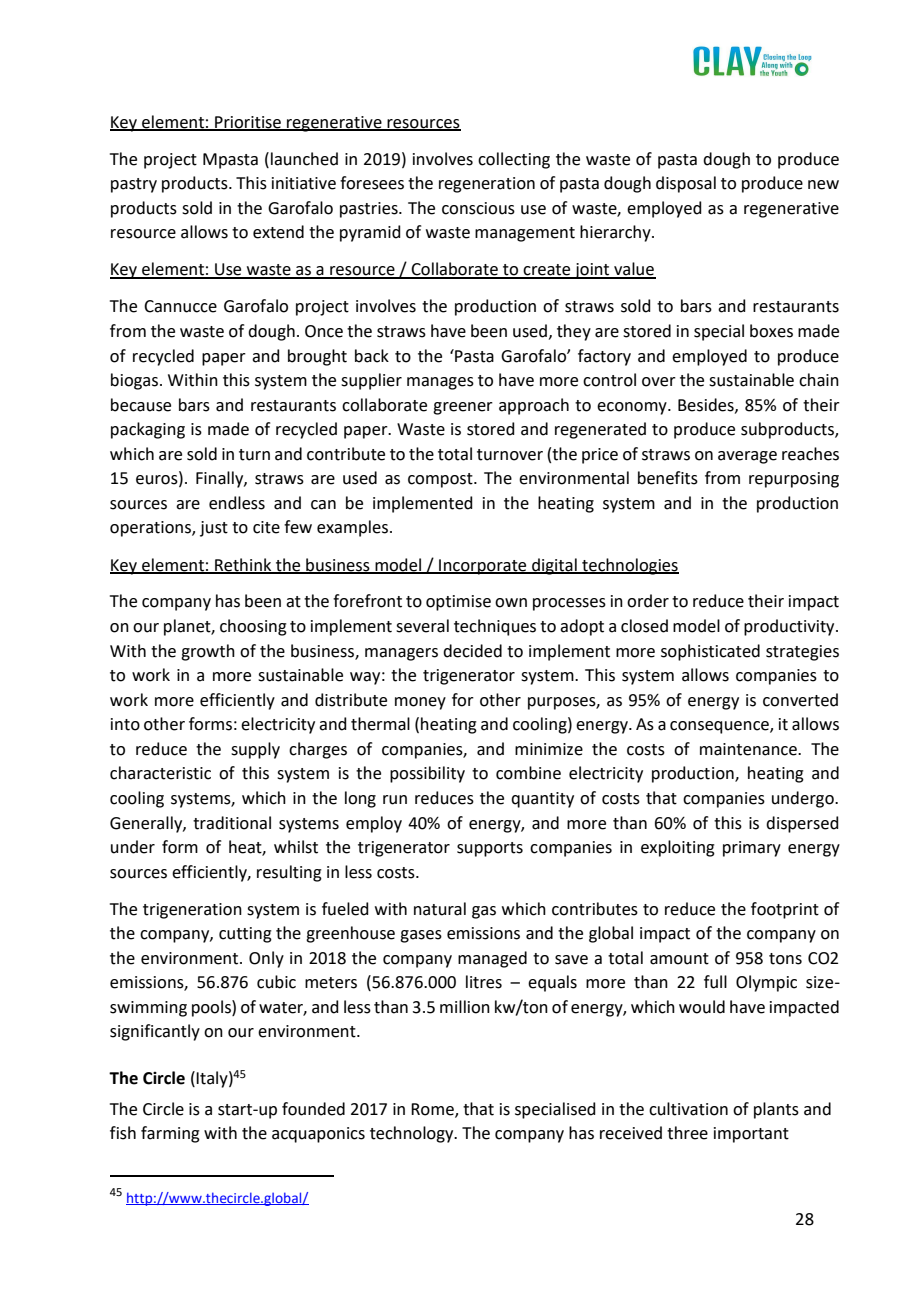  What do you see at coordinates (248, 123) in the page?
I see `Prioritise` at bounding box center [248, 123].
